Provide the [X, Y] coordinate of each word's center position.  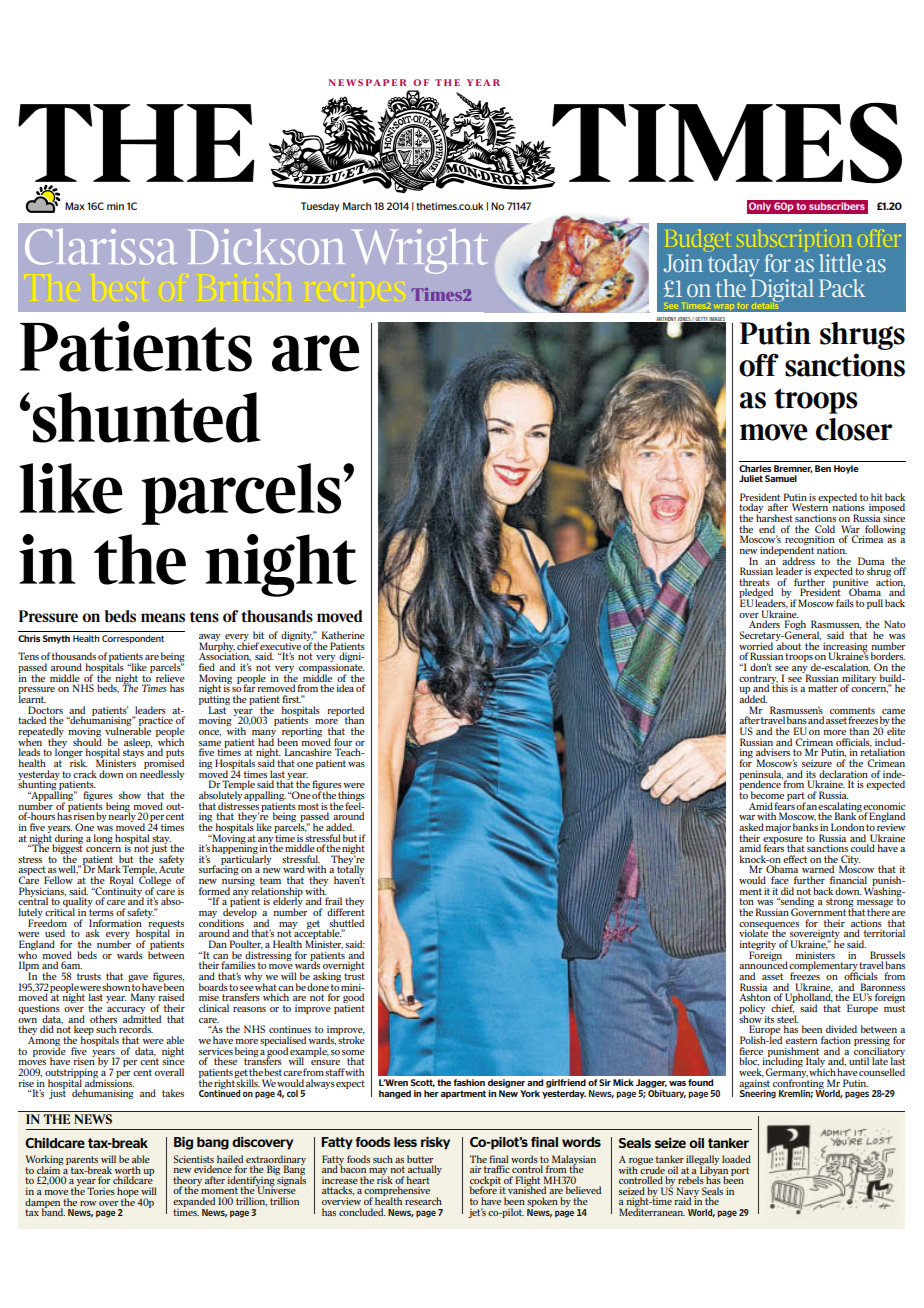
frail [333, 901]
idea [345, 688]
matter [822, 688]
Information [115, 923]
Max [75, 206]
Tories [101, 1191]
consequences [769, 926]
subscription [794, 240]
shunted [147, 417]
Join [683, 263]
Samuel [781, 478]
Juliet [751, 478]
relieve [170, 678]
